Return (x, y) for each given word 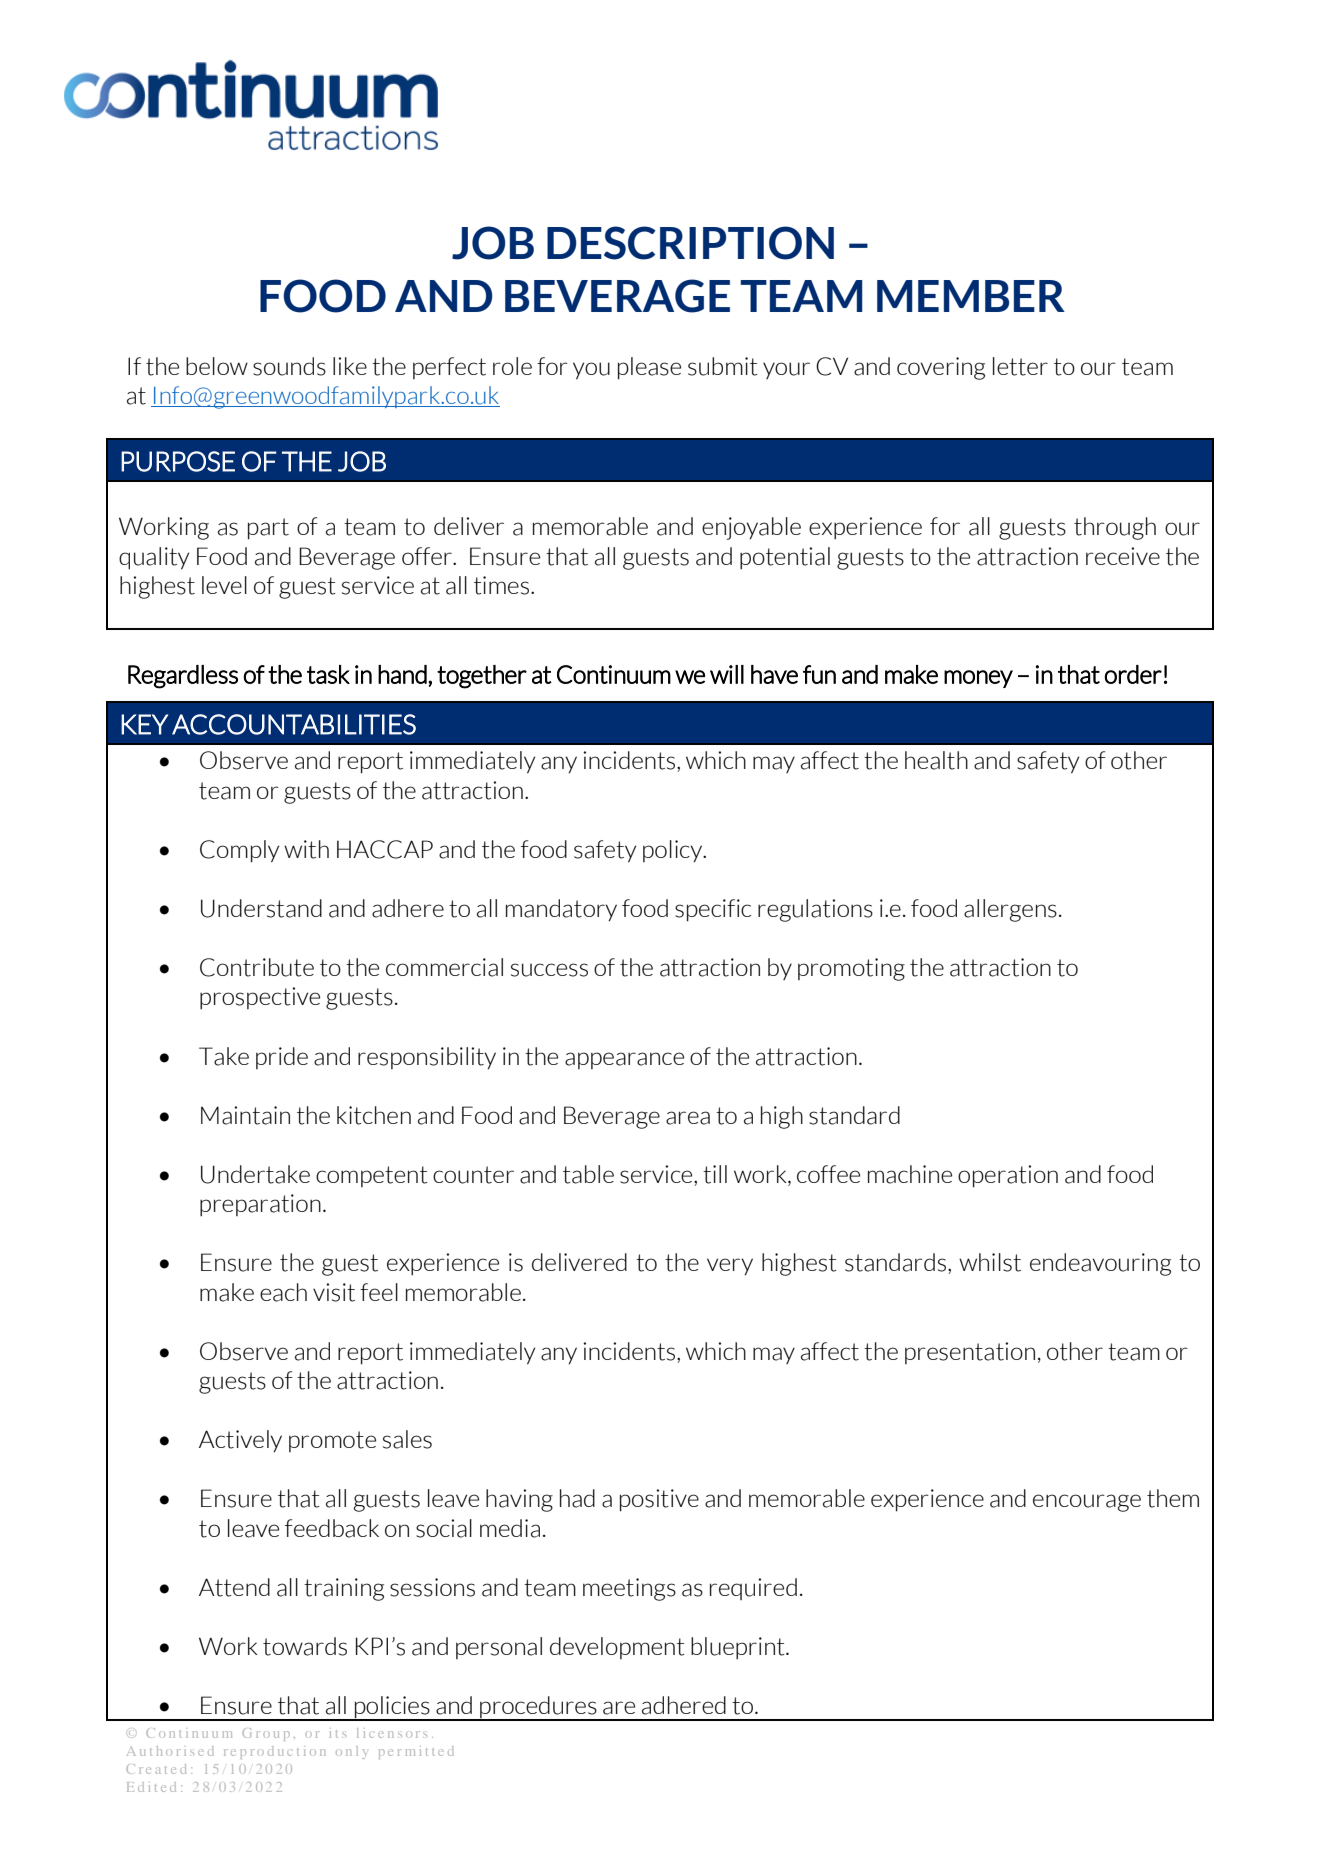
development (617, 1648)
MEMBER (971, 296)
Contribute (257, 967)
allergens (1010, 910)
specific (713, 910)
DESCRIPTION (690, 243)
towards (305, 1646)
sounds (289, 366)
